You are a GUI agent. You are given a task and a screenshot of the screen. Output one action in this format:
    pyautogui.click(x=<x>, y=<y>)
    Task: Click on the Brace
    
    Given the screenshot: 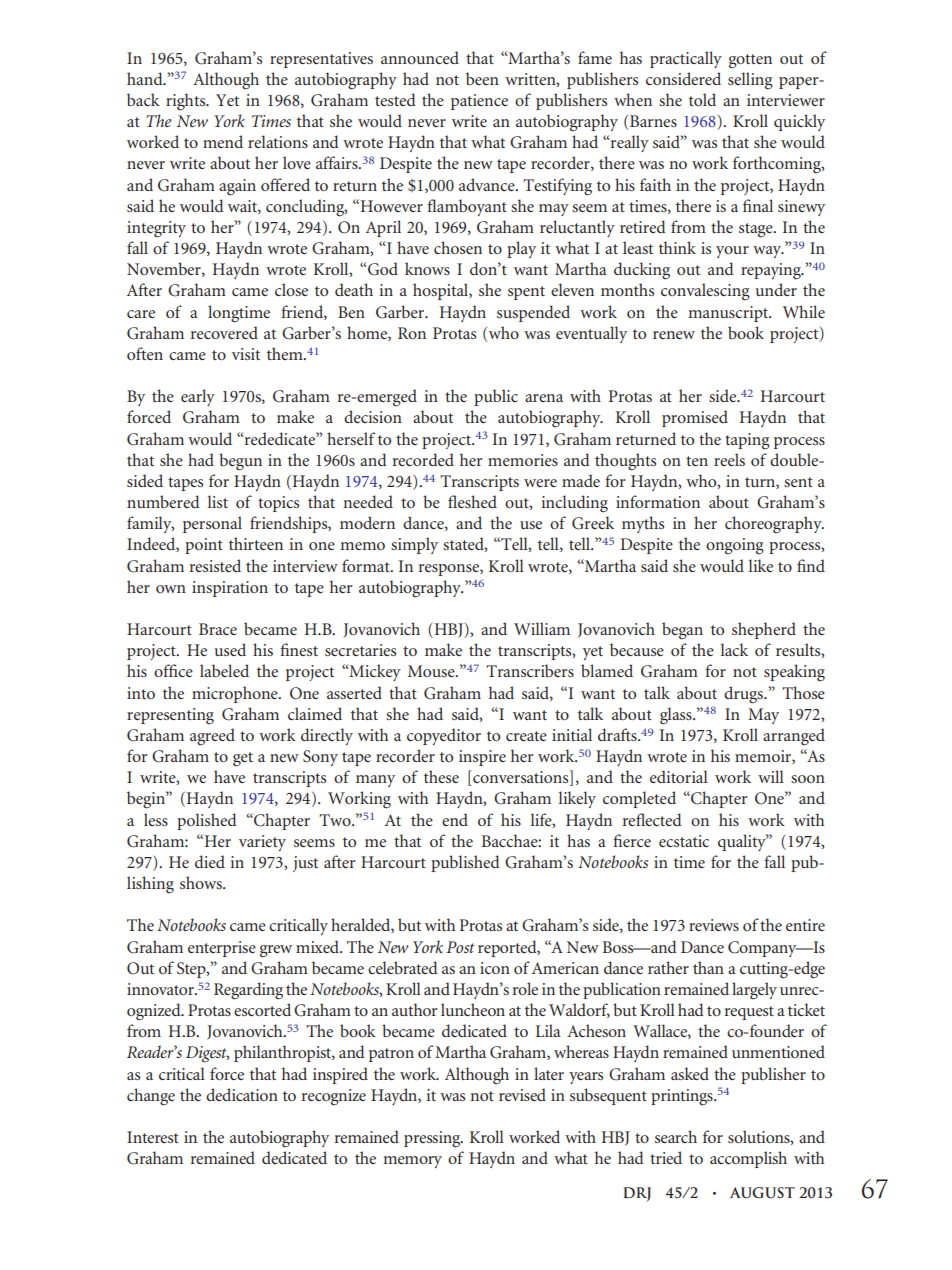 What is the action you would take?
    pyautogui.click(x=218, y=629)
